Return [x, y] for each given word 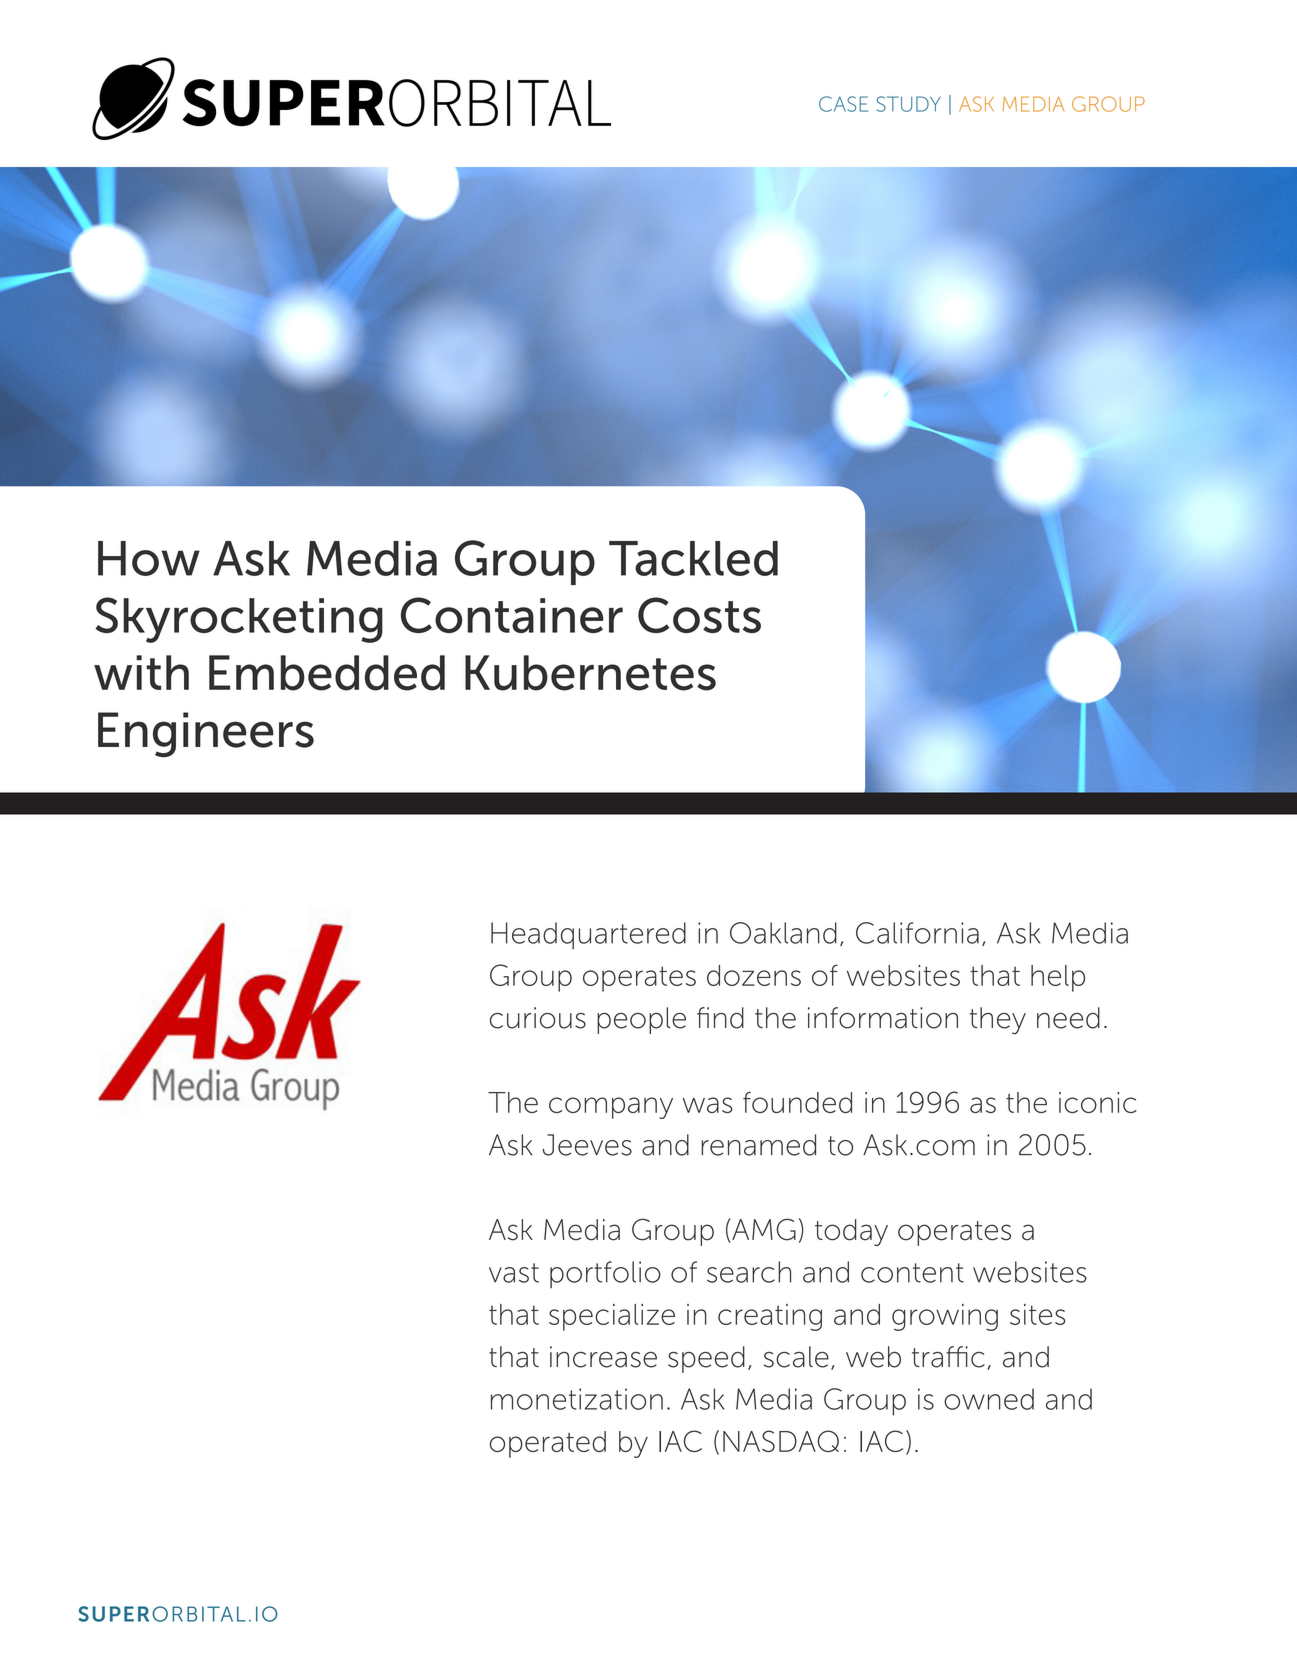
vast [514, 1273]
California [917, 933]
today [851, 1232]
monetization [577, 1399]
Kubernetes [590, 673]
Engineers [206, 735]
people [641, 1020]
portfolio [605, 1274]
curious [538, 1018]
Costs [699, 615]
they [998, 1021]
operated [547, 1444]
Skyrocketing [239, 620]
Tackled [693, 558]
